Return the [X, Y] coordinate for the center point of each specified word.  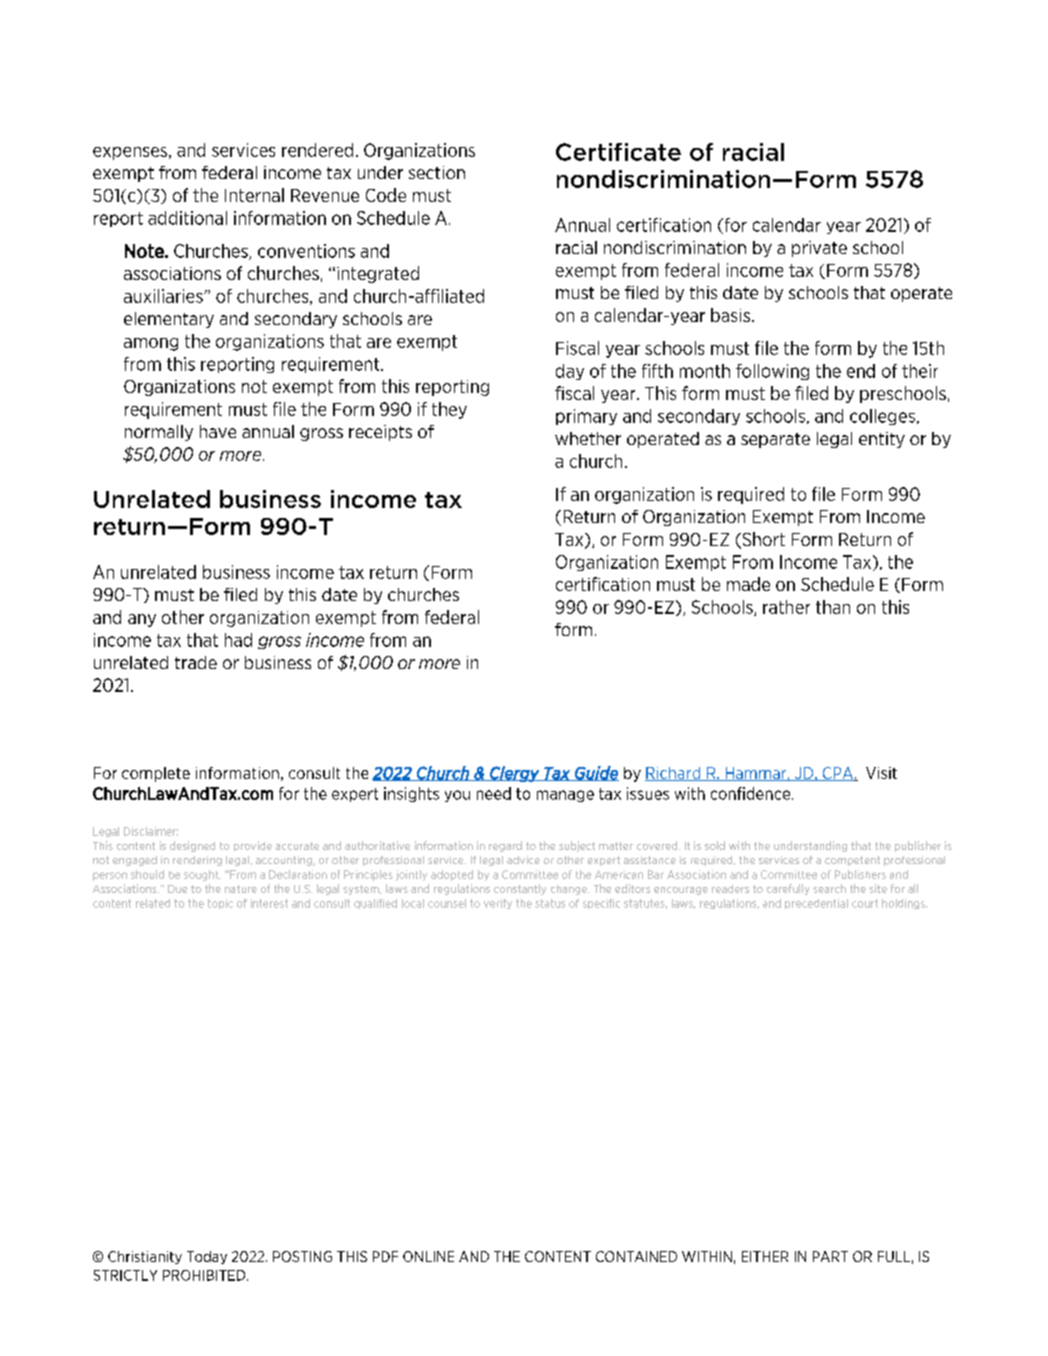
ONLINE [428, 1256]
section [437, 172]
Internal [254, 195]
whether [588, 438]
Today [207, 1257]
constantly [520, 889]
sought [202, 875]
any [142, 620]
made [748, 584]
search [829, 888]
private [819, 249]
